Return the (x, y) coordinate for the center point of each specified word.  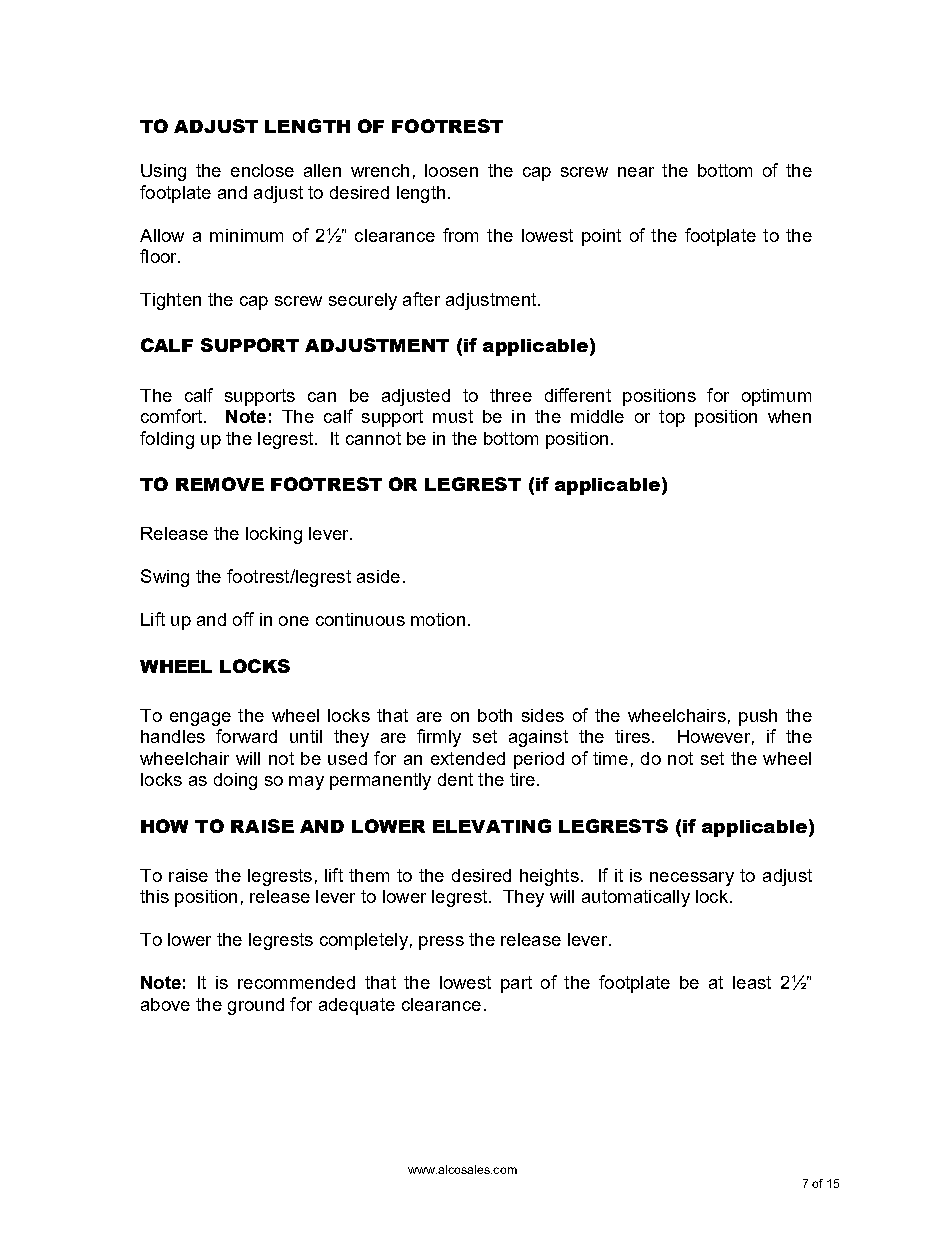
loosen (451, 170)
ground (256, 1006)
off (243, 619)
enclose (262, 170)
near (636, 172)
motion (438, 619)
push (758, 717)
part (516, 984)
